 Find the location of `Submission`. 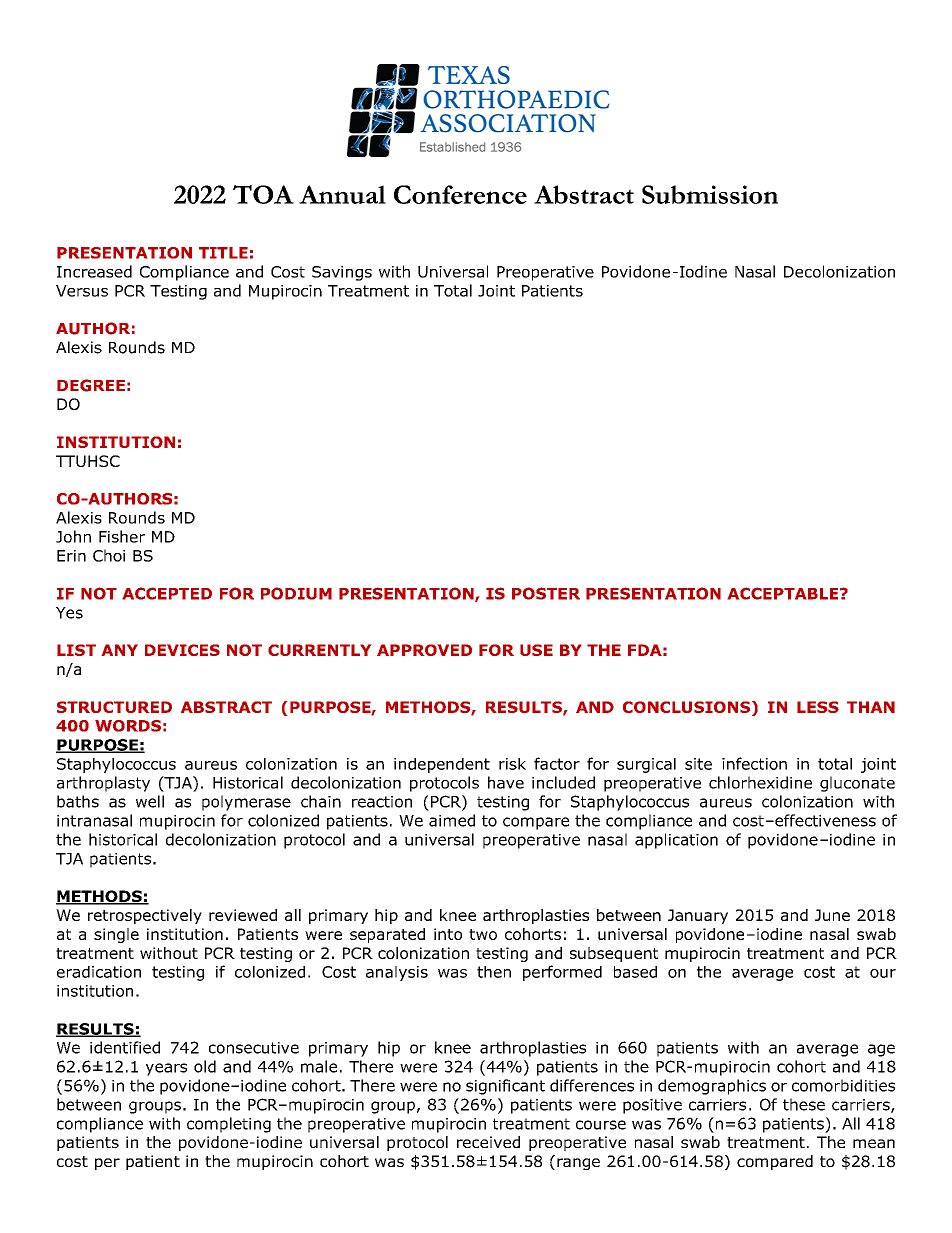

Submission is located at coordinates (710, 194).
